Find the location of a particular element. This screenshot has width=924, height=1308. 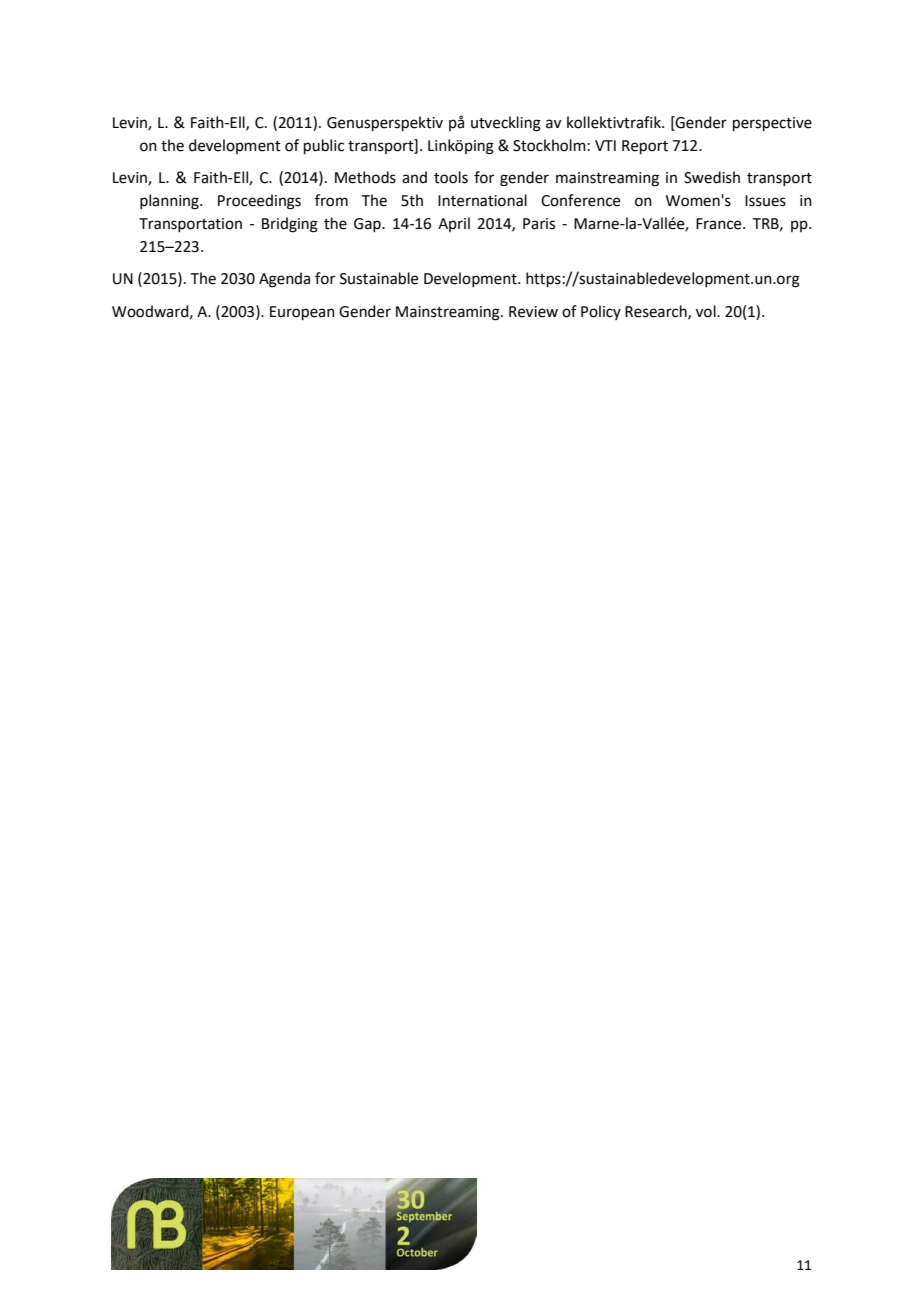

vol is located at coordinates (707, 311).
